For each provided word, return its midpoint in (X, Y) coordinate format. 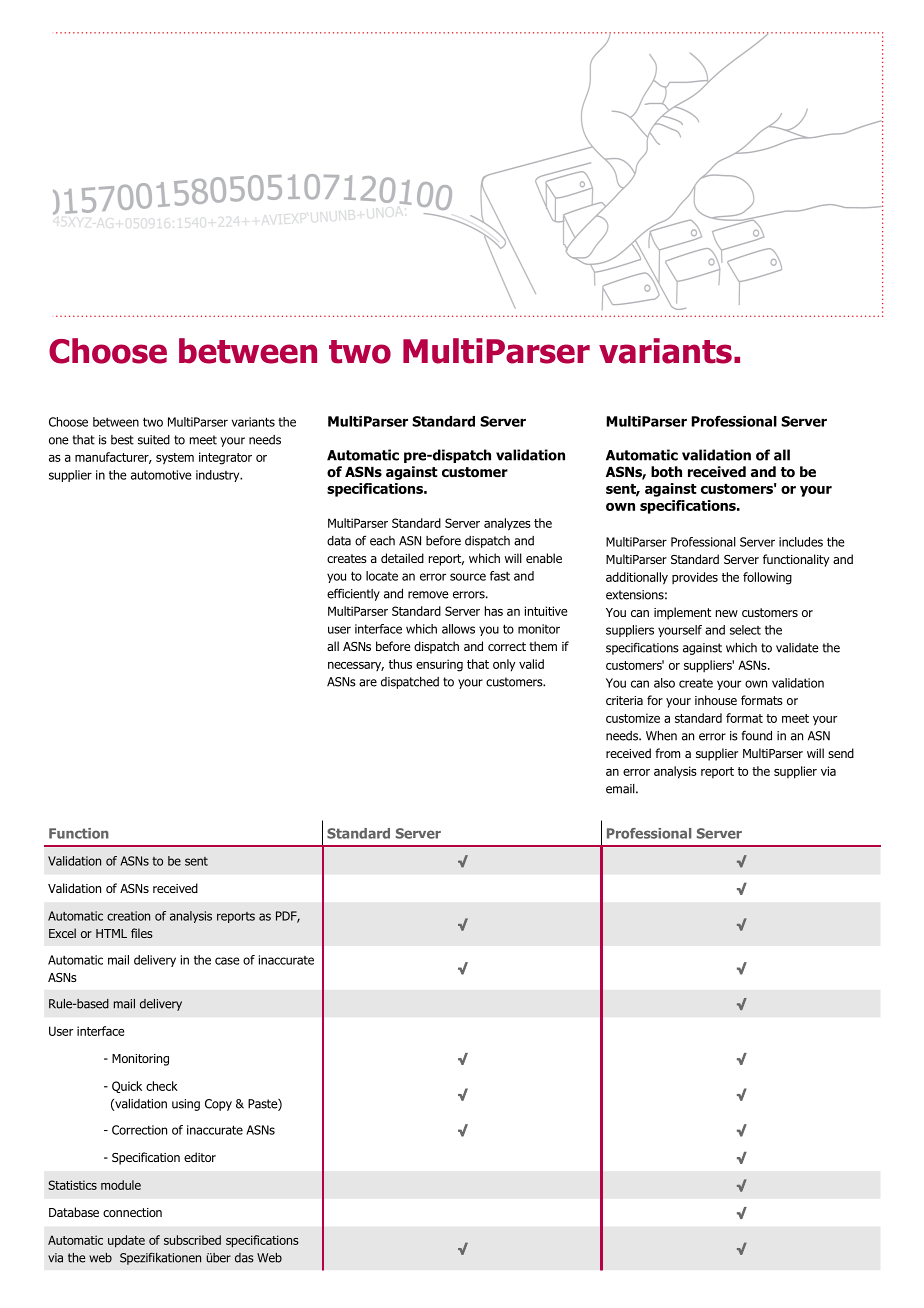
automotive (161, 475)
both (666, 472)
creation (128, 916)
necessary (356, 666)
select (745, 630)
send (841, 753)
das (244, 1258)
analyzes (507, 524)
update (126, 1241)
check (162, 1086)
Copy (218, 1105)
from (667, 753)
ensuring (439, 665)
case (227, 961)
